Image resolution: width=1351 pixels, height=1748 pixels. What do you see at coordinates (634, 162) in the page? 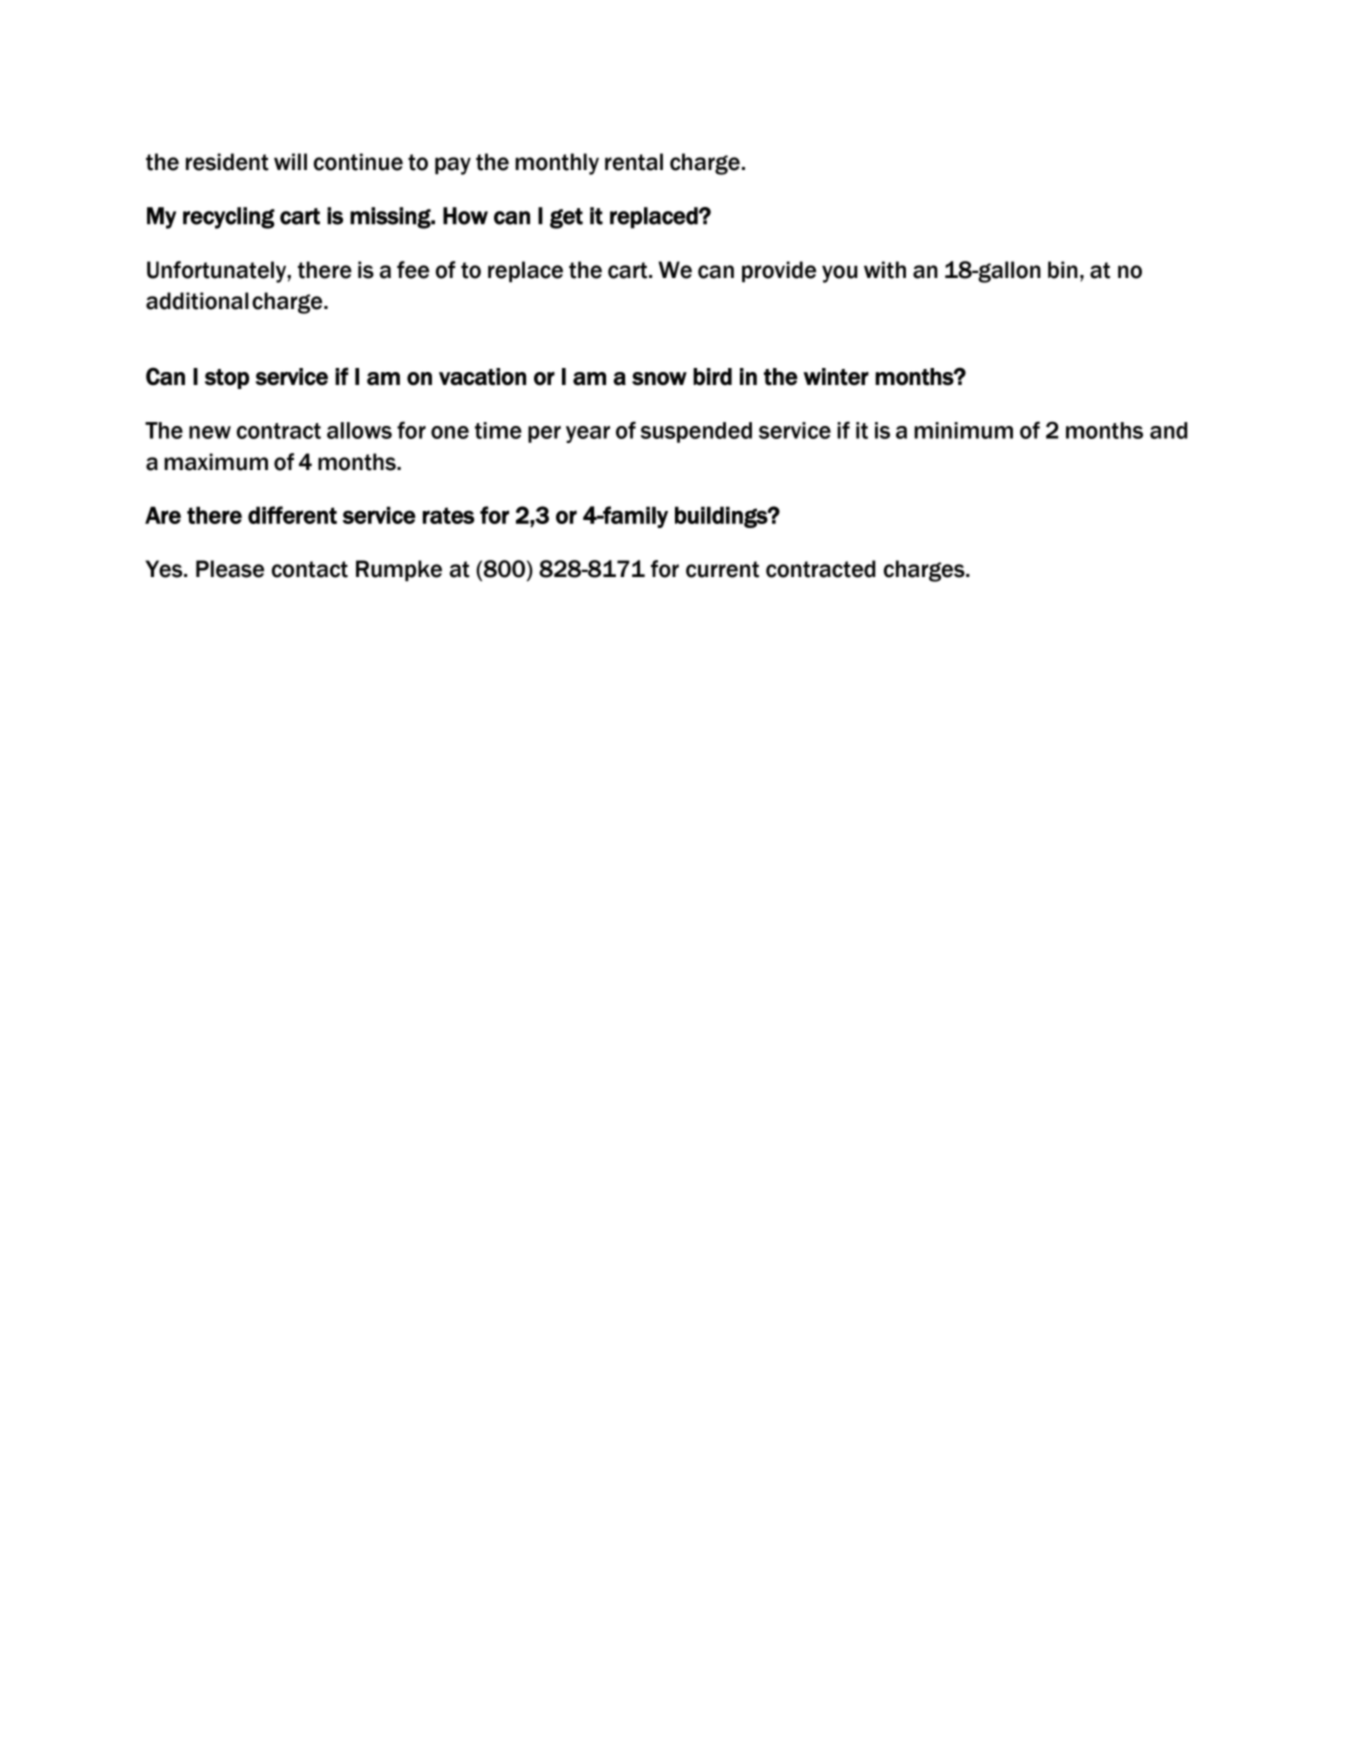
I see `rental` at bounding box center [634, 162].
